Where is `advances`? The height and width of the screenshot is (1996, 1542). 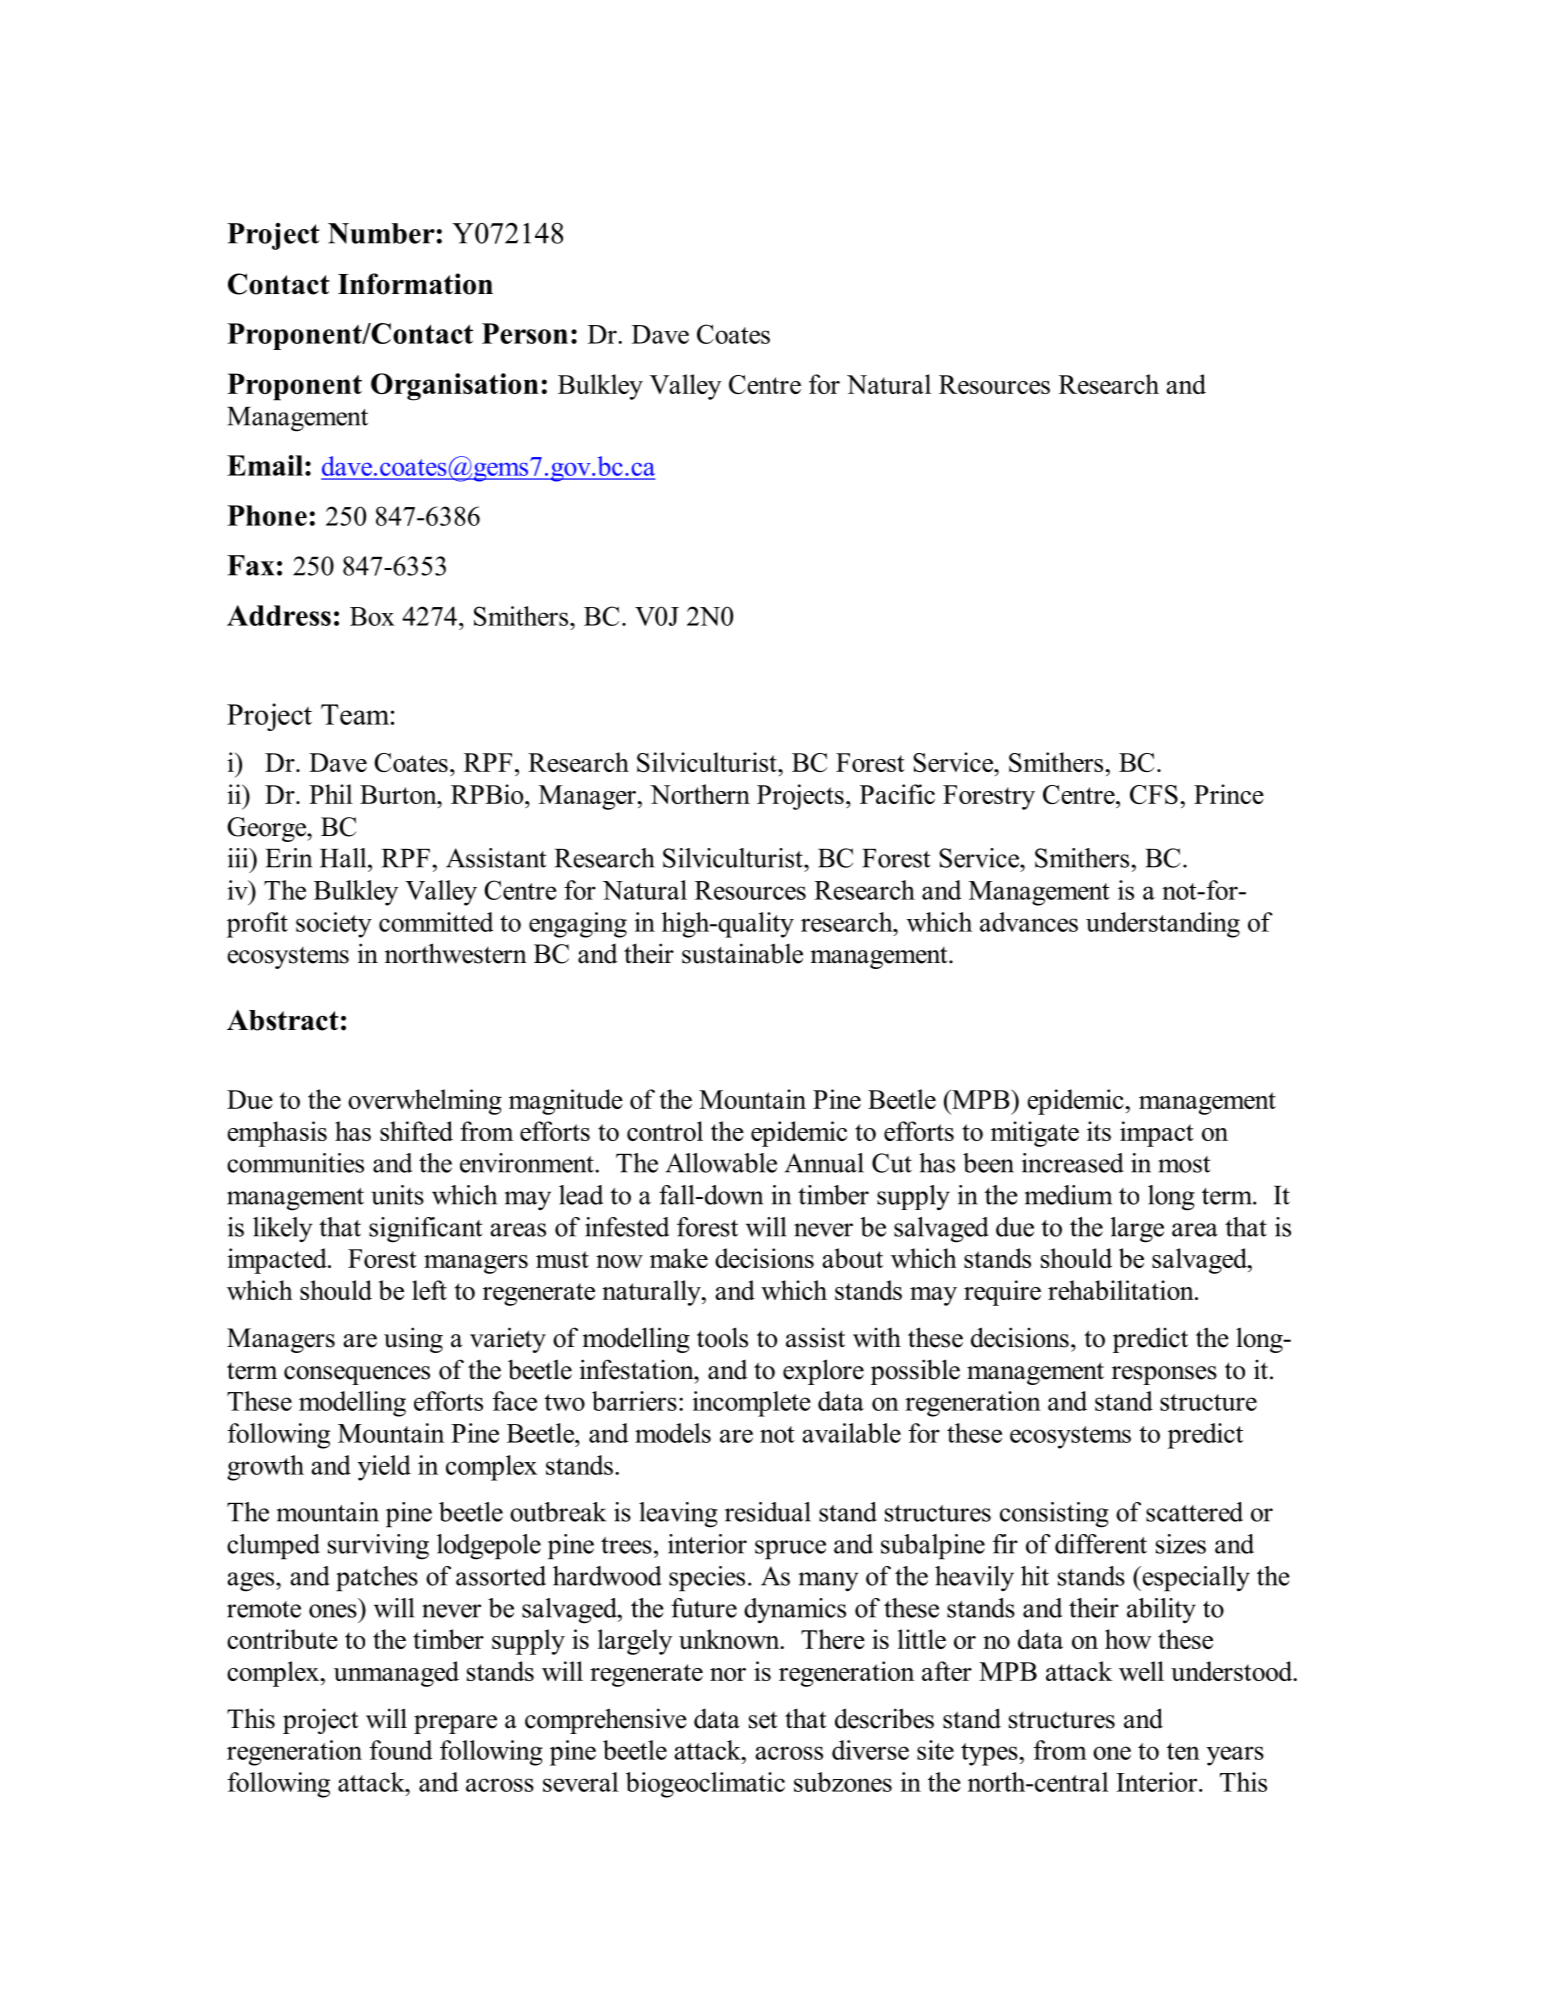 advances is located at coordinates (1029, 922).
